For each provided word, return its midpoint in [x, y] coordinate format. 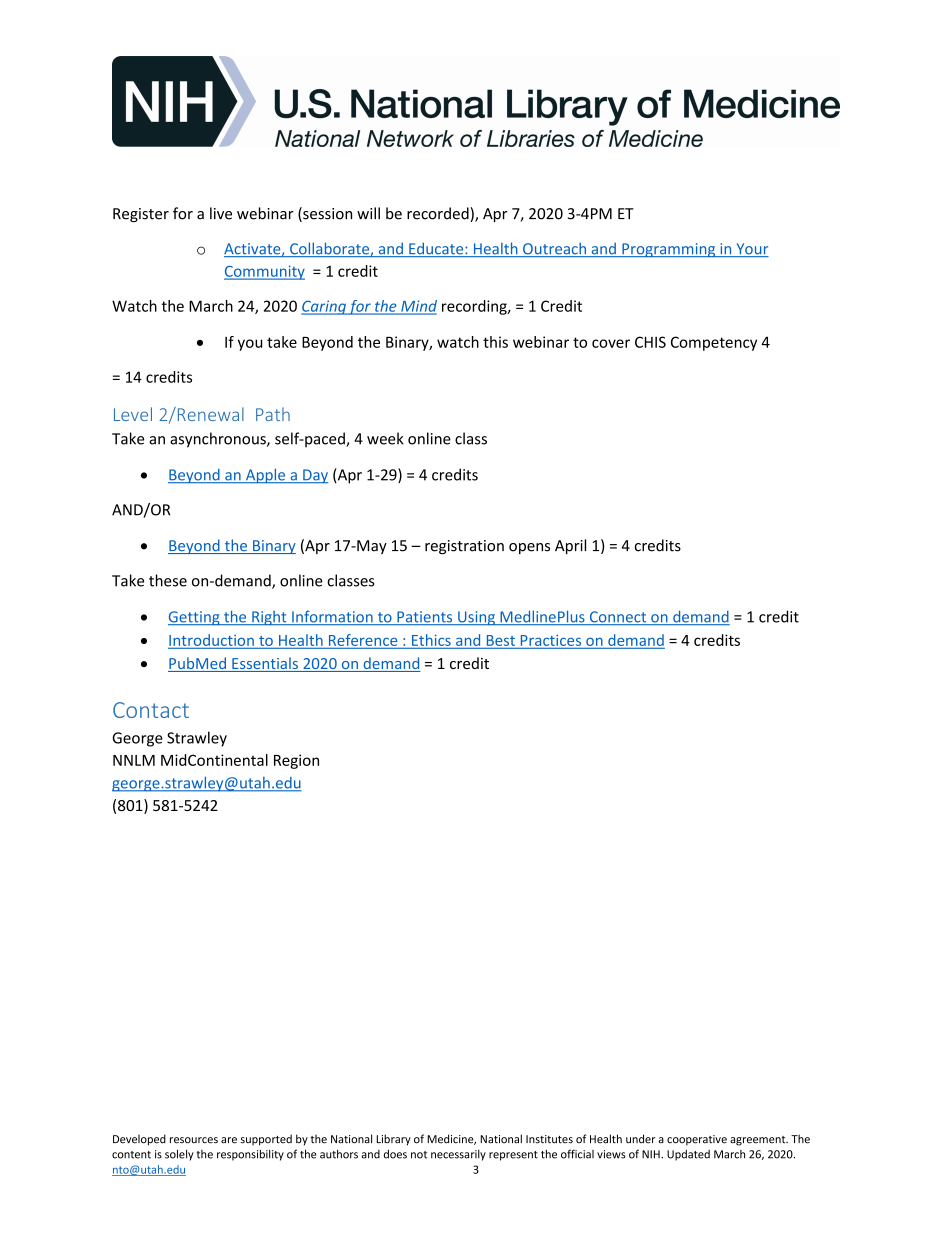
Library [393, 1140]
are [229, 1140]
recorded [439, 214]
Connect [618, 618]
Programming [669, 250]
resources [194, 1140]
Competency [714, 343]
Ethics [431, 640]
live [221, 213]
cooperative [697, 1140]
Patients [425, 618]
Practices [551, 640]
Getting [195, 618]
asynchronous [219, 440]
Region [296, 761]
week [385, 438]
